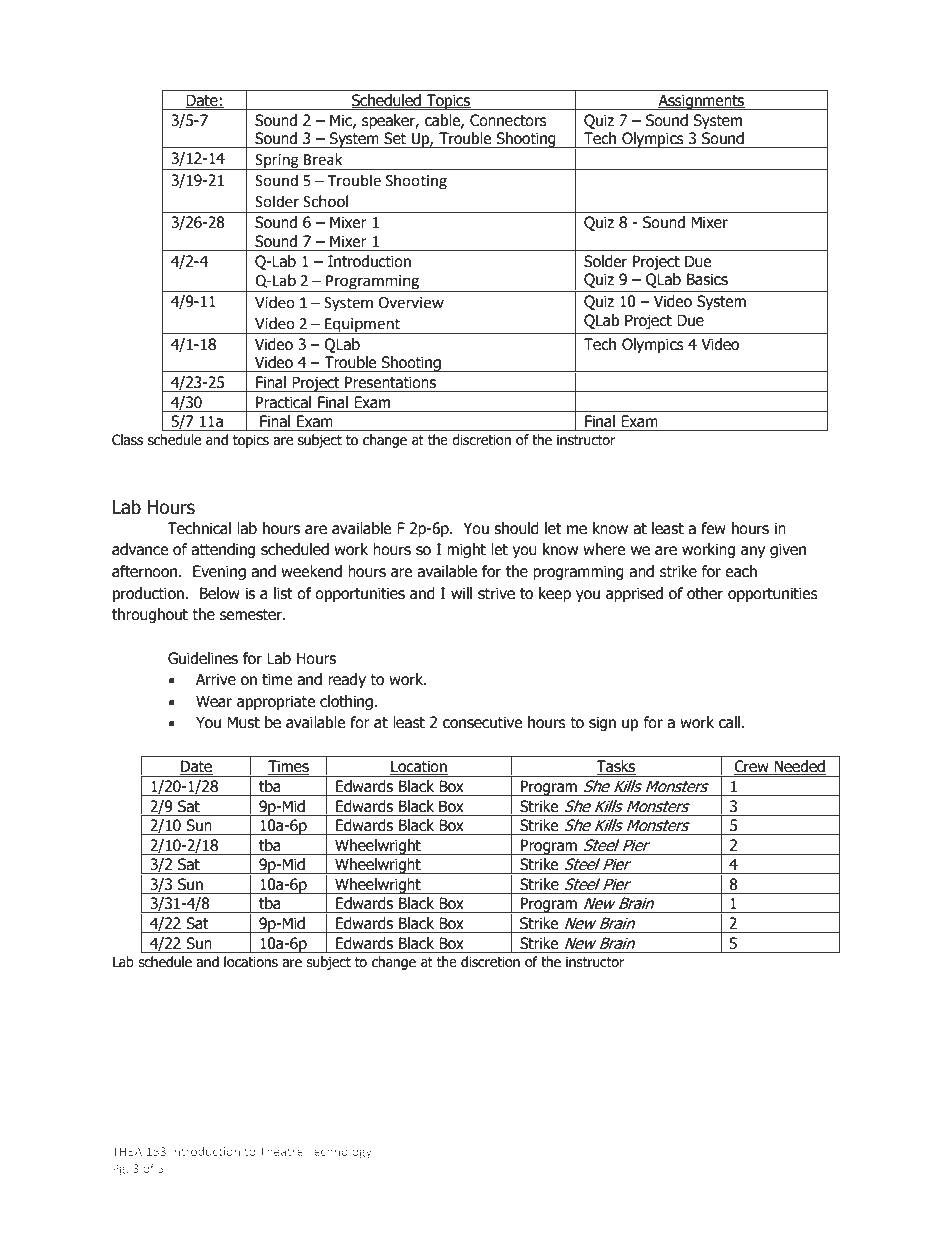 The image size is (952, 1233). I want to click on Wear, so click(214, 701).
